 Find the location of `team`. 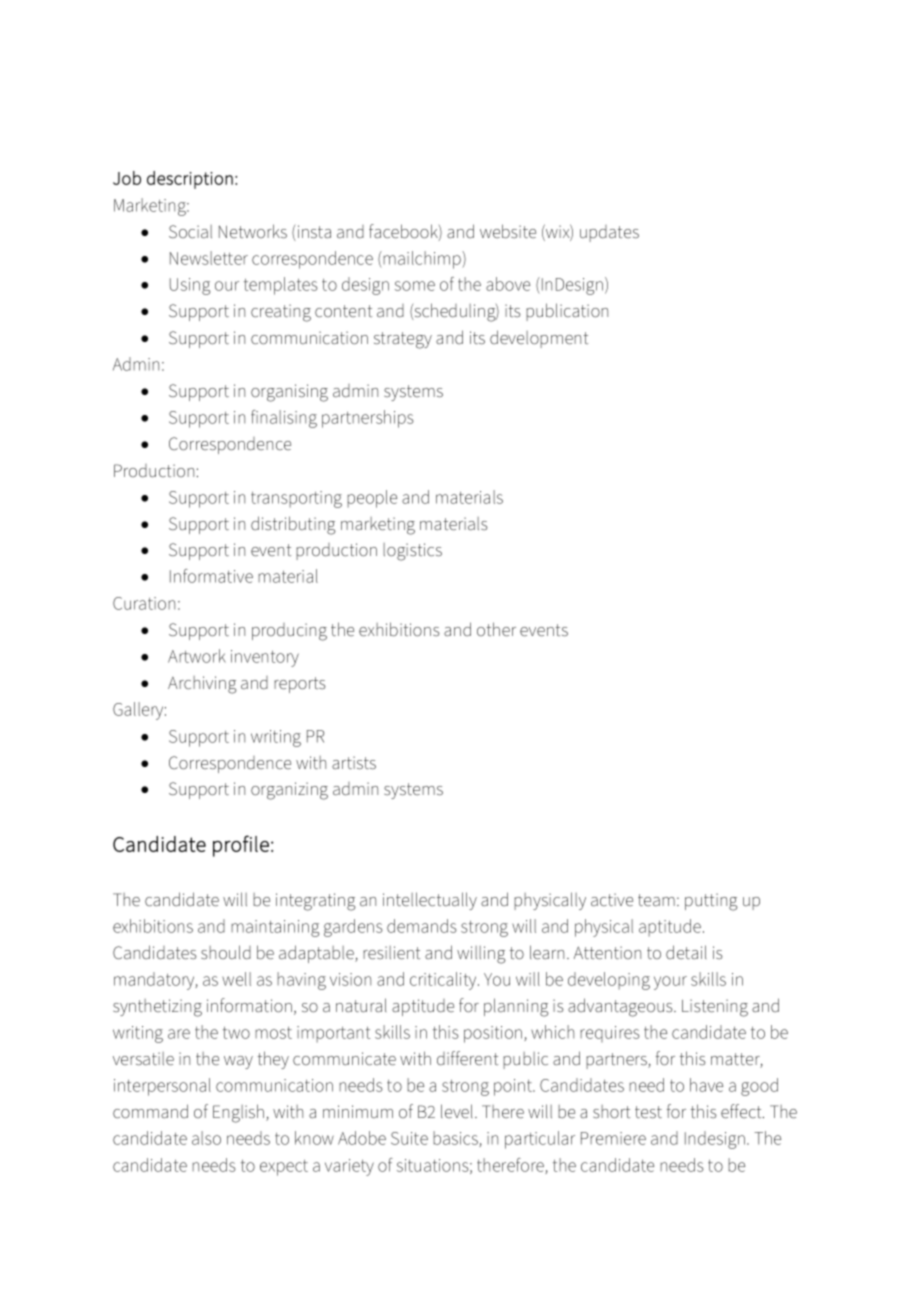

team is located at coordinates (656, 900).
